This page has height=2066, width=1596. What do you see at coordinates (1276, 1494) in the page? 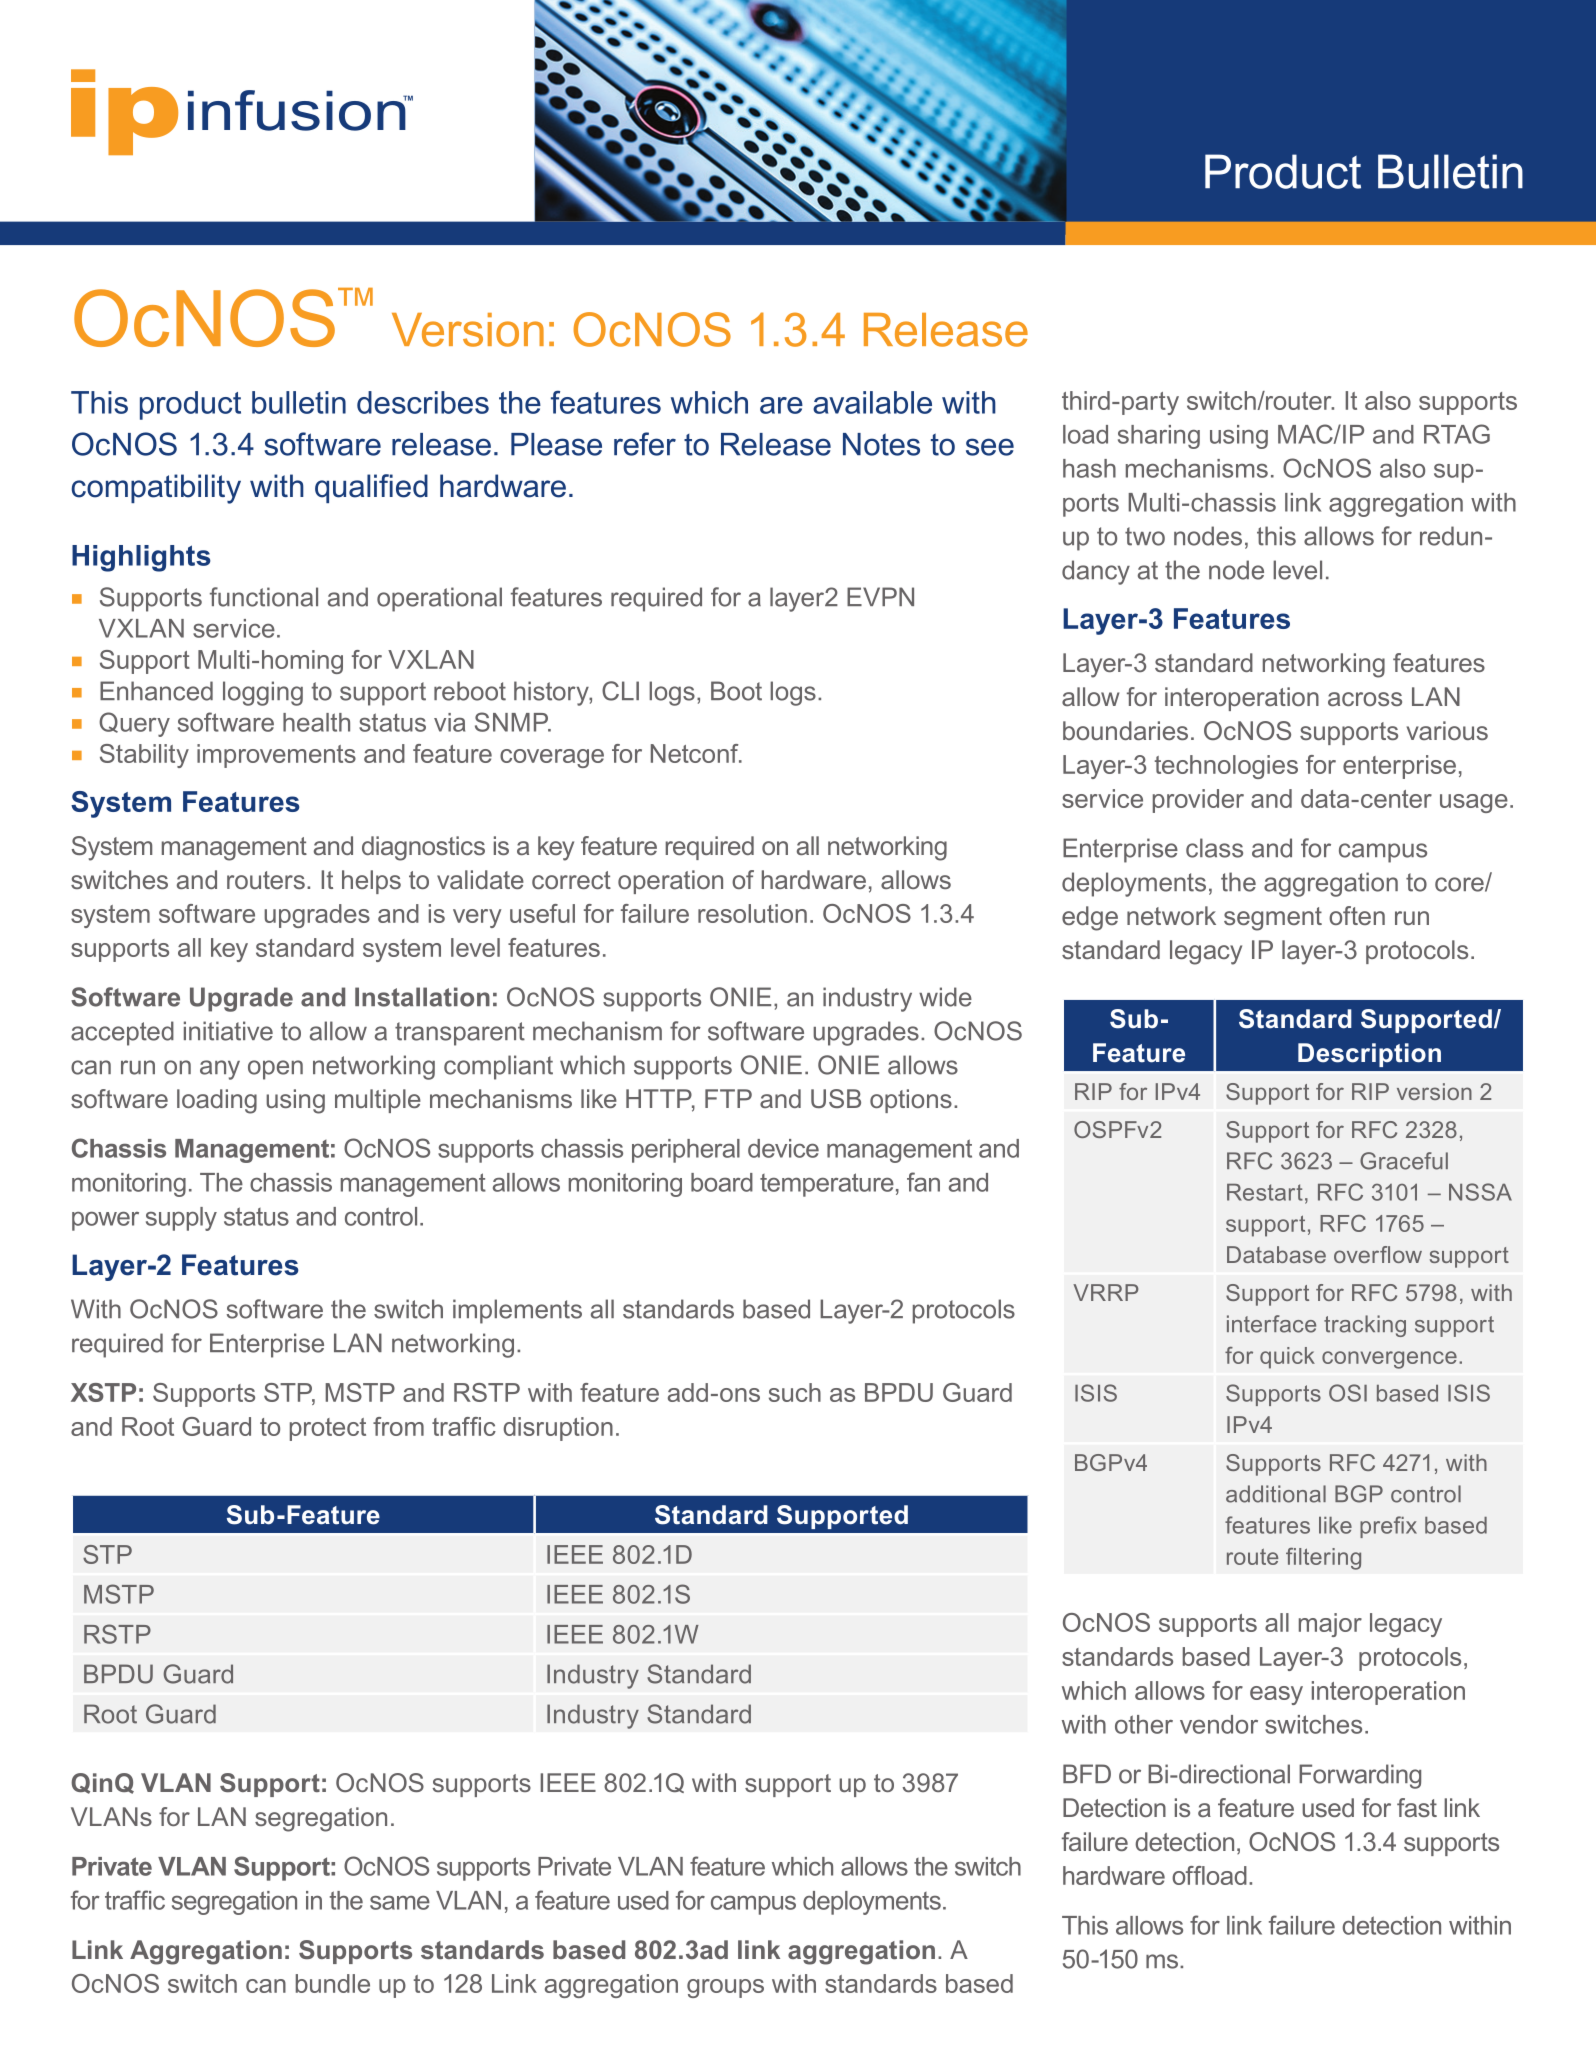
I see `additional` at bounding box center [1276, 1494].
